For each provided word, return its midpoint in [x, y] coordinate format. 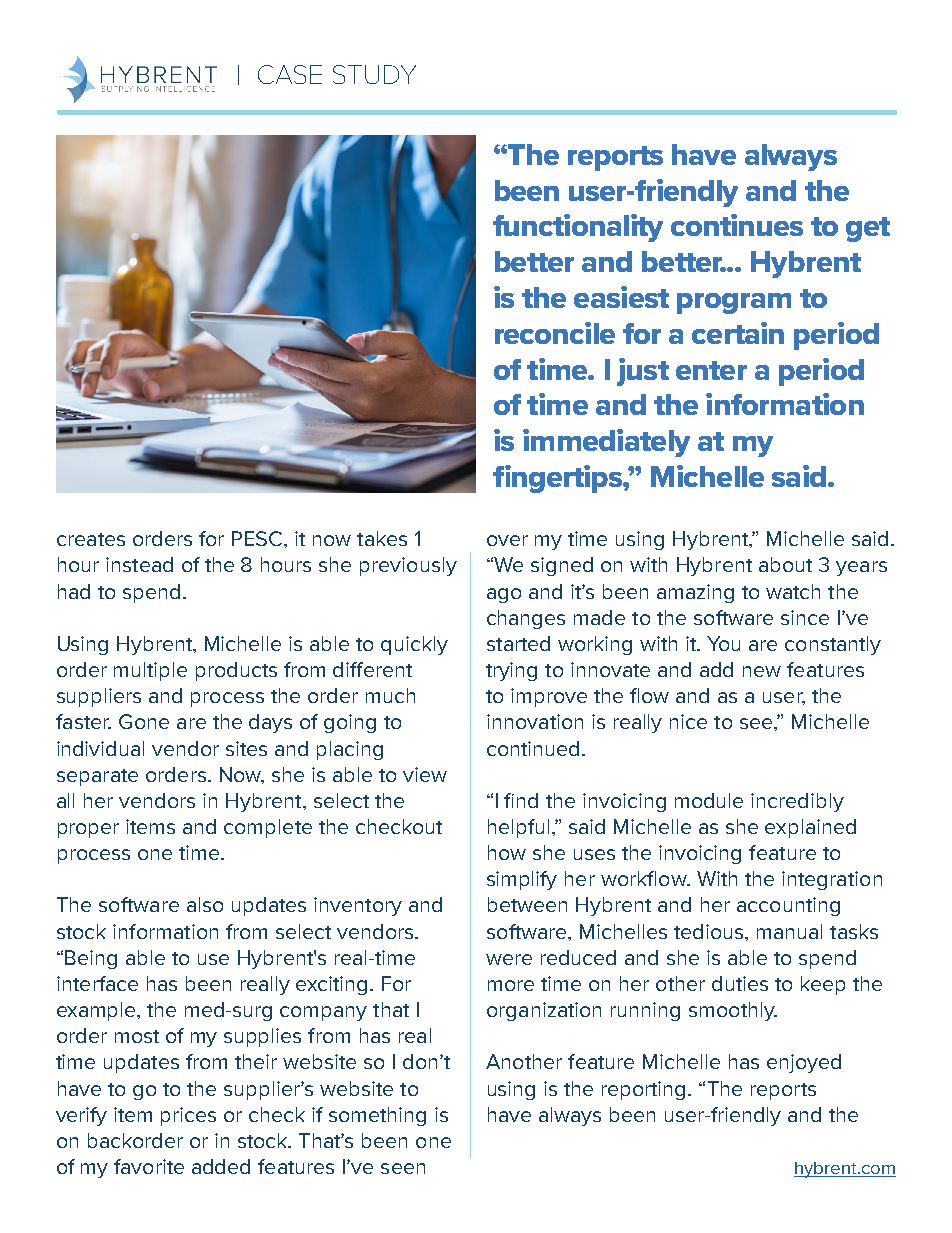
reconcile [555, 333]
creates [91, 539]
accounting [788, 906]
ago [504, 595]
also [205, 904]
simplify [522, 880]
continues [737, 225]
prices [188, 1116]
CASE [290, 74]
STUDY [374, 74]
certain [738, 333]
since [805, 617]
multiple [150, 671]
